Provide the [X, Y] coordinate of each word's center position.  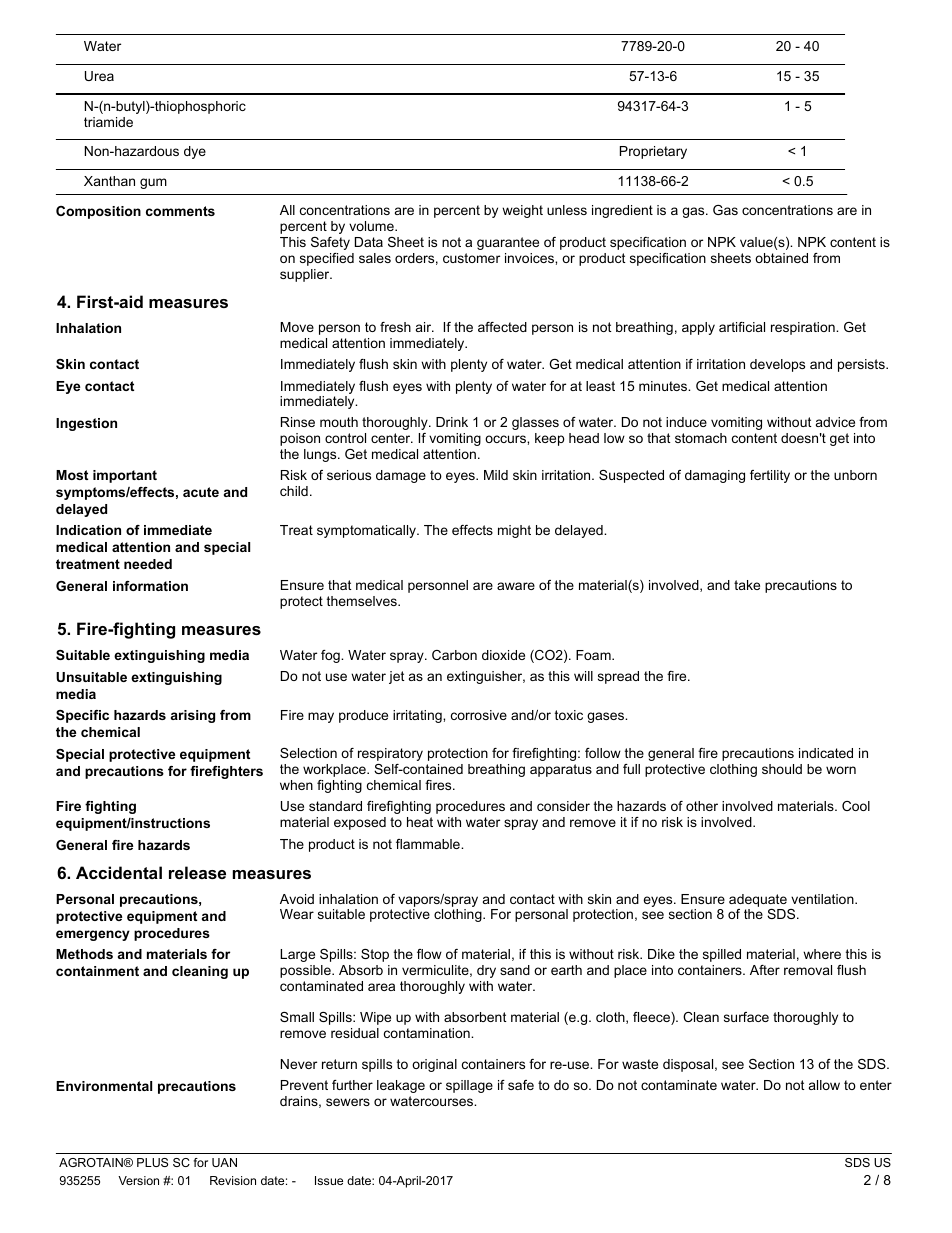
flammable [429, 844]
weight [522, 211]
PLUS [152, 1162]
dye [195, 152]
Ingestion [86, 424]
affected [502, 327]
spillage [469, 1086]
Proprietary [653, 152]
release [197, 872]
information [150, 586]
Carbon [454, 655]
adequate [758, 900]
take [747, 585]
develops [777, 365]
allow [824, 1085]
